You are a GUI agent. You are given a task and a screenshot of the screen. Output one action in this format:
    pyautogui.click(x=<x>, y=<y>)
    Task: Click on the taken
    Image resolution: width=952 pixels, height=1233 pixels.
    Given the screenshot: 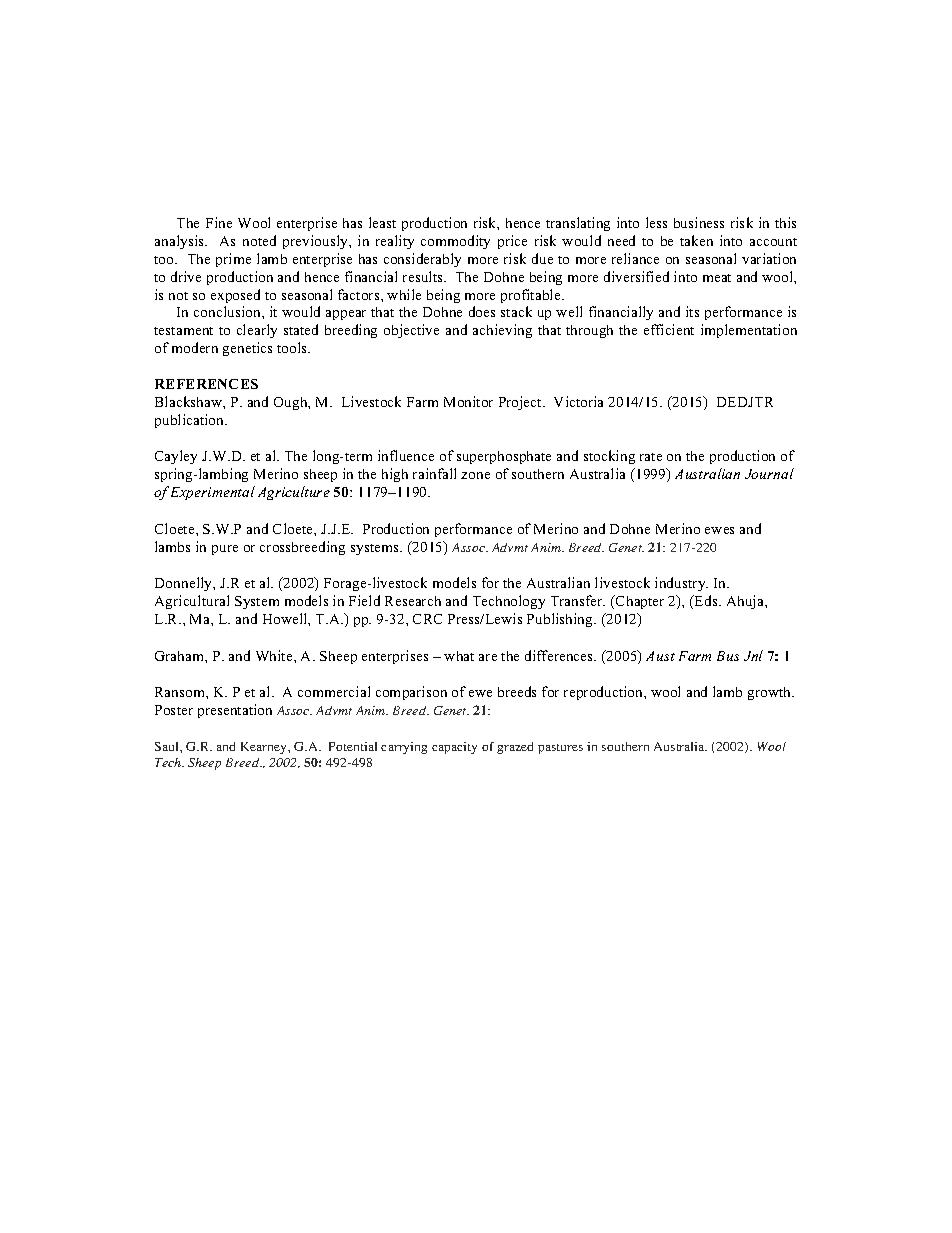 What is the action you would take?
    pyautogui.click(x=696, y=240)
